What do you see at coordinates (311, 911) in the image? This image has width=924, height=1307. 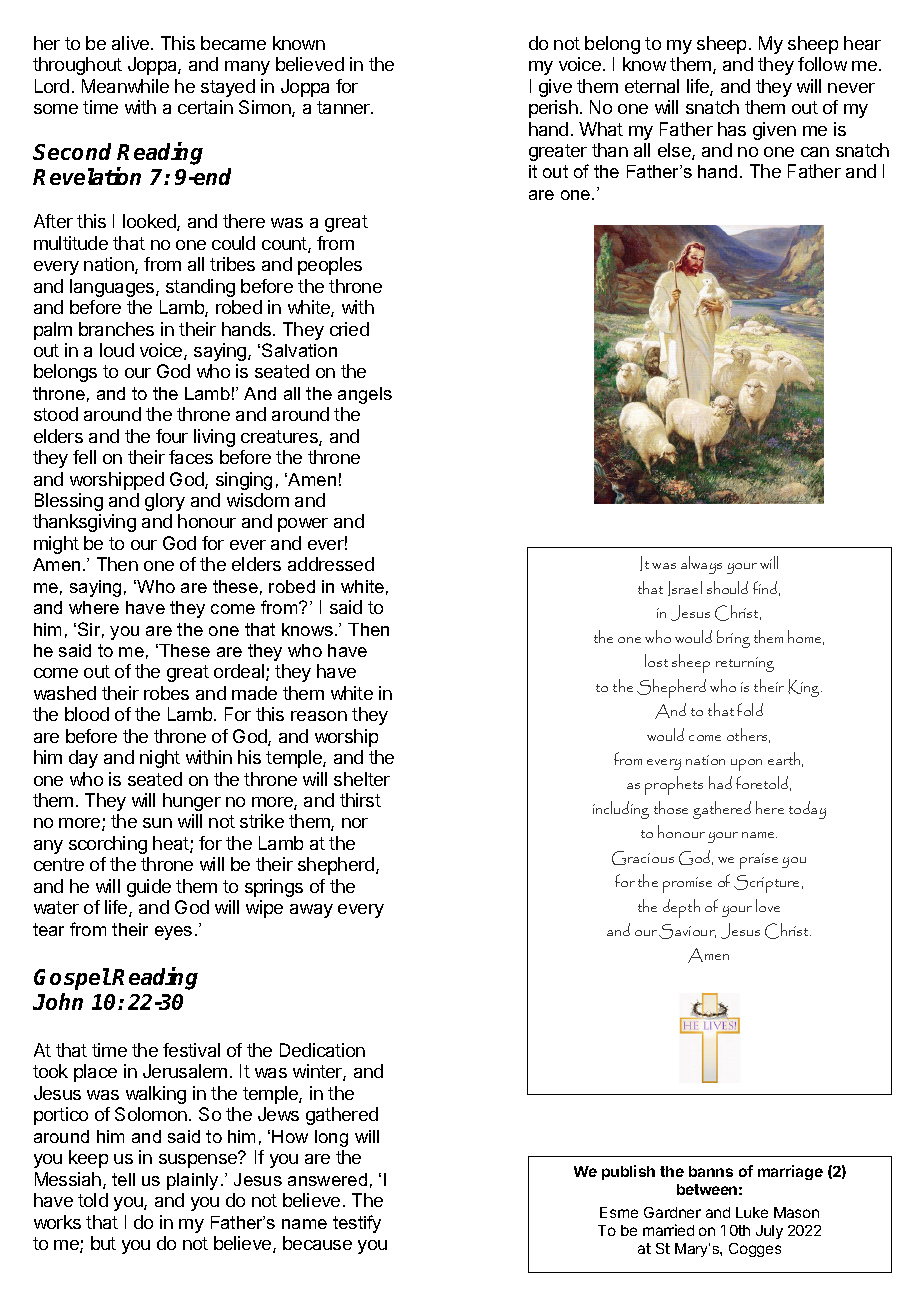 I see `away` at bounding box center [311, 911].
